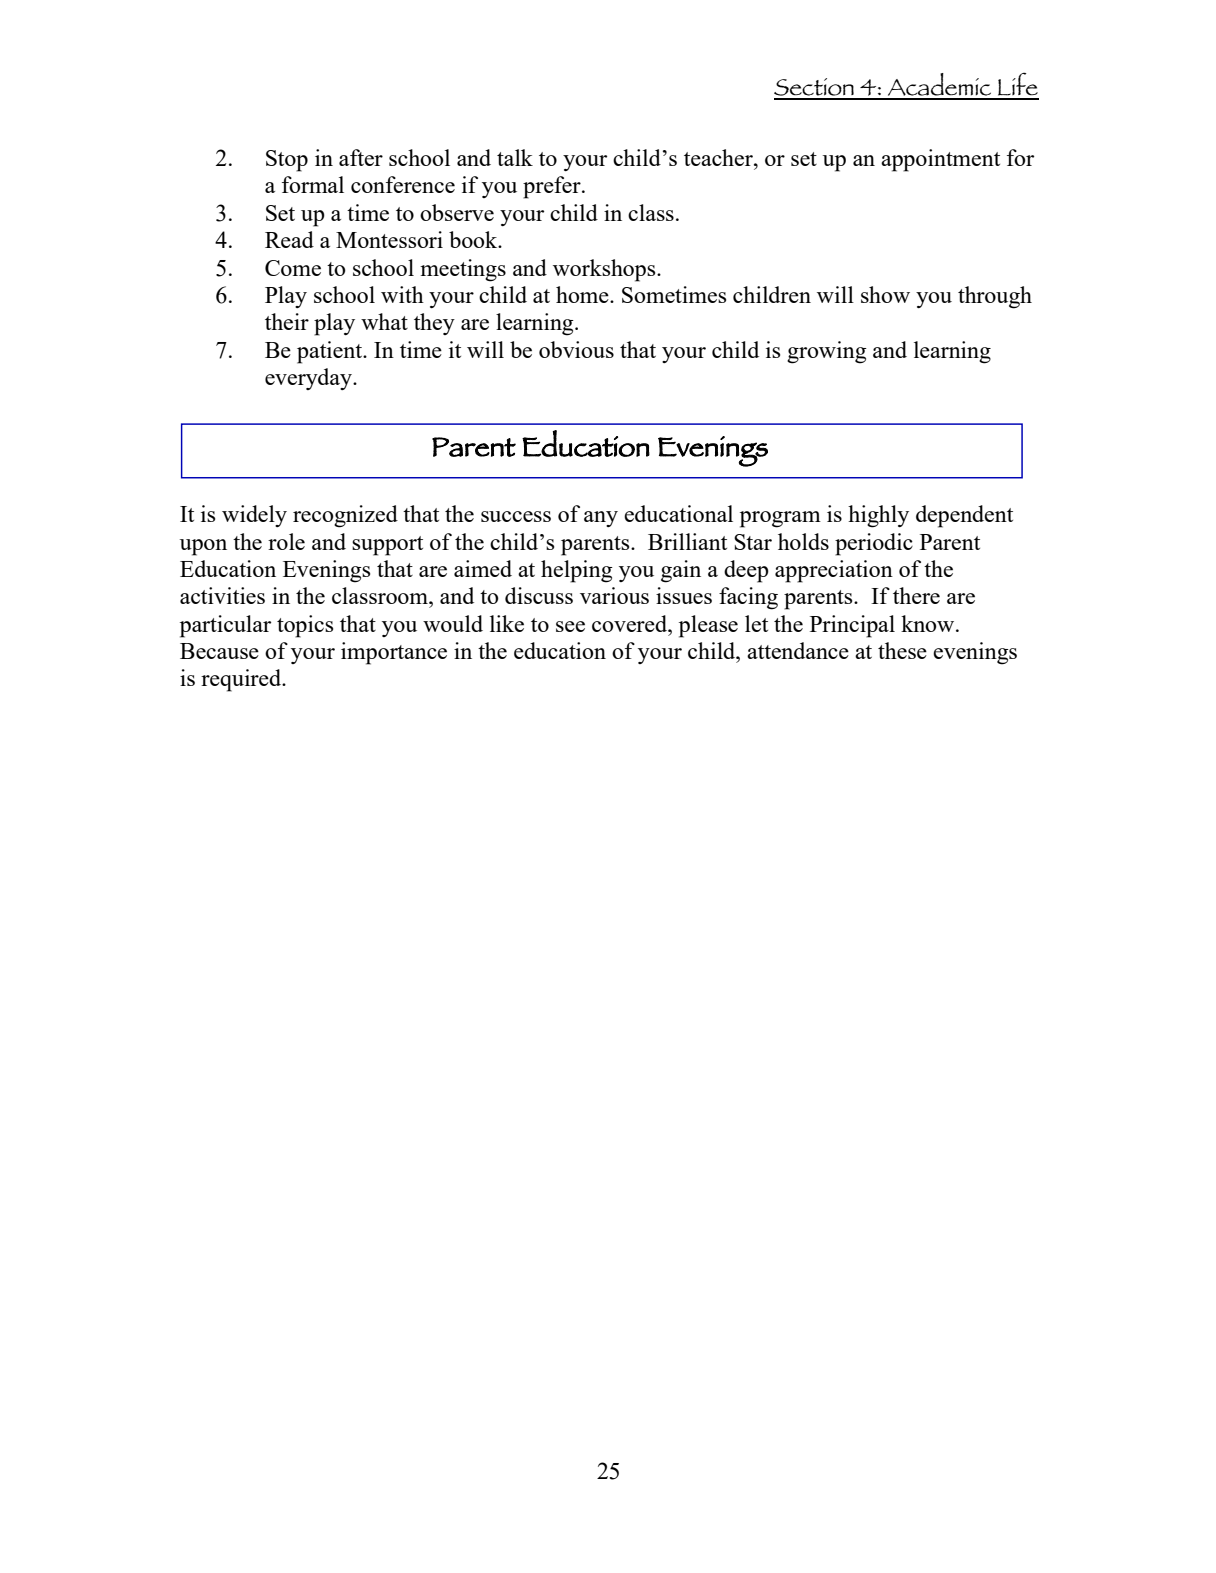 The height and width of the screenshot is (1573, 1216). I want to click on formal, so click(313, 184).
